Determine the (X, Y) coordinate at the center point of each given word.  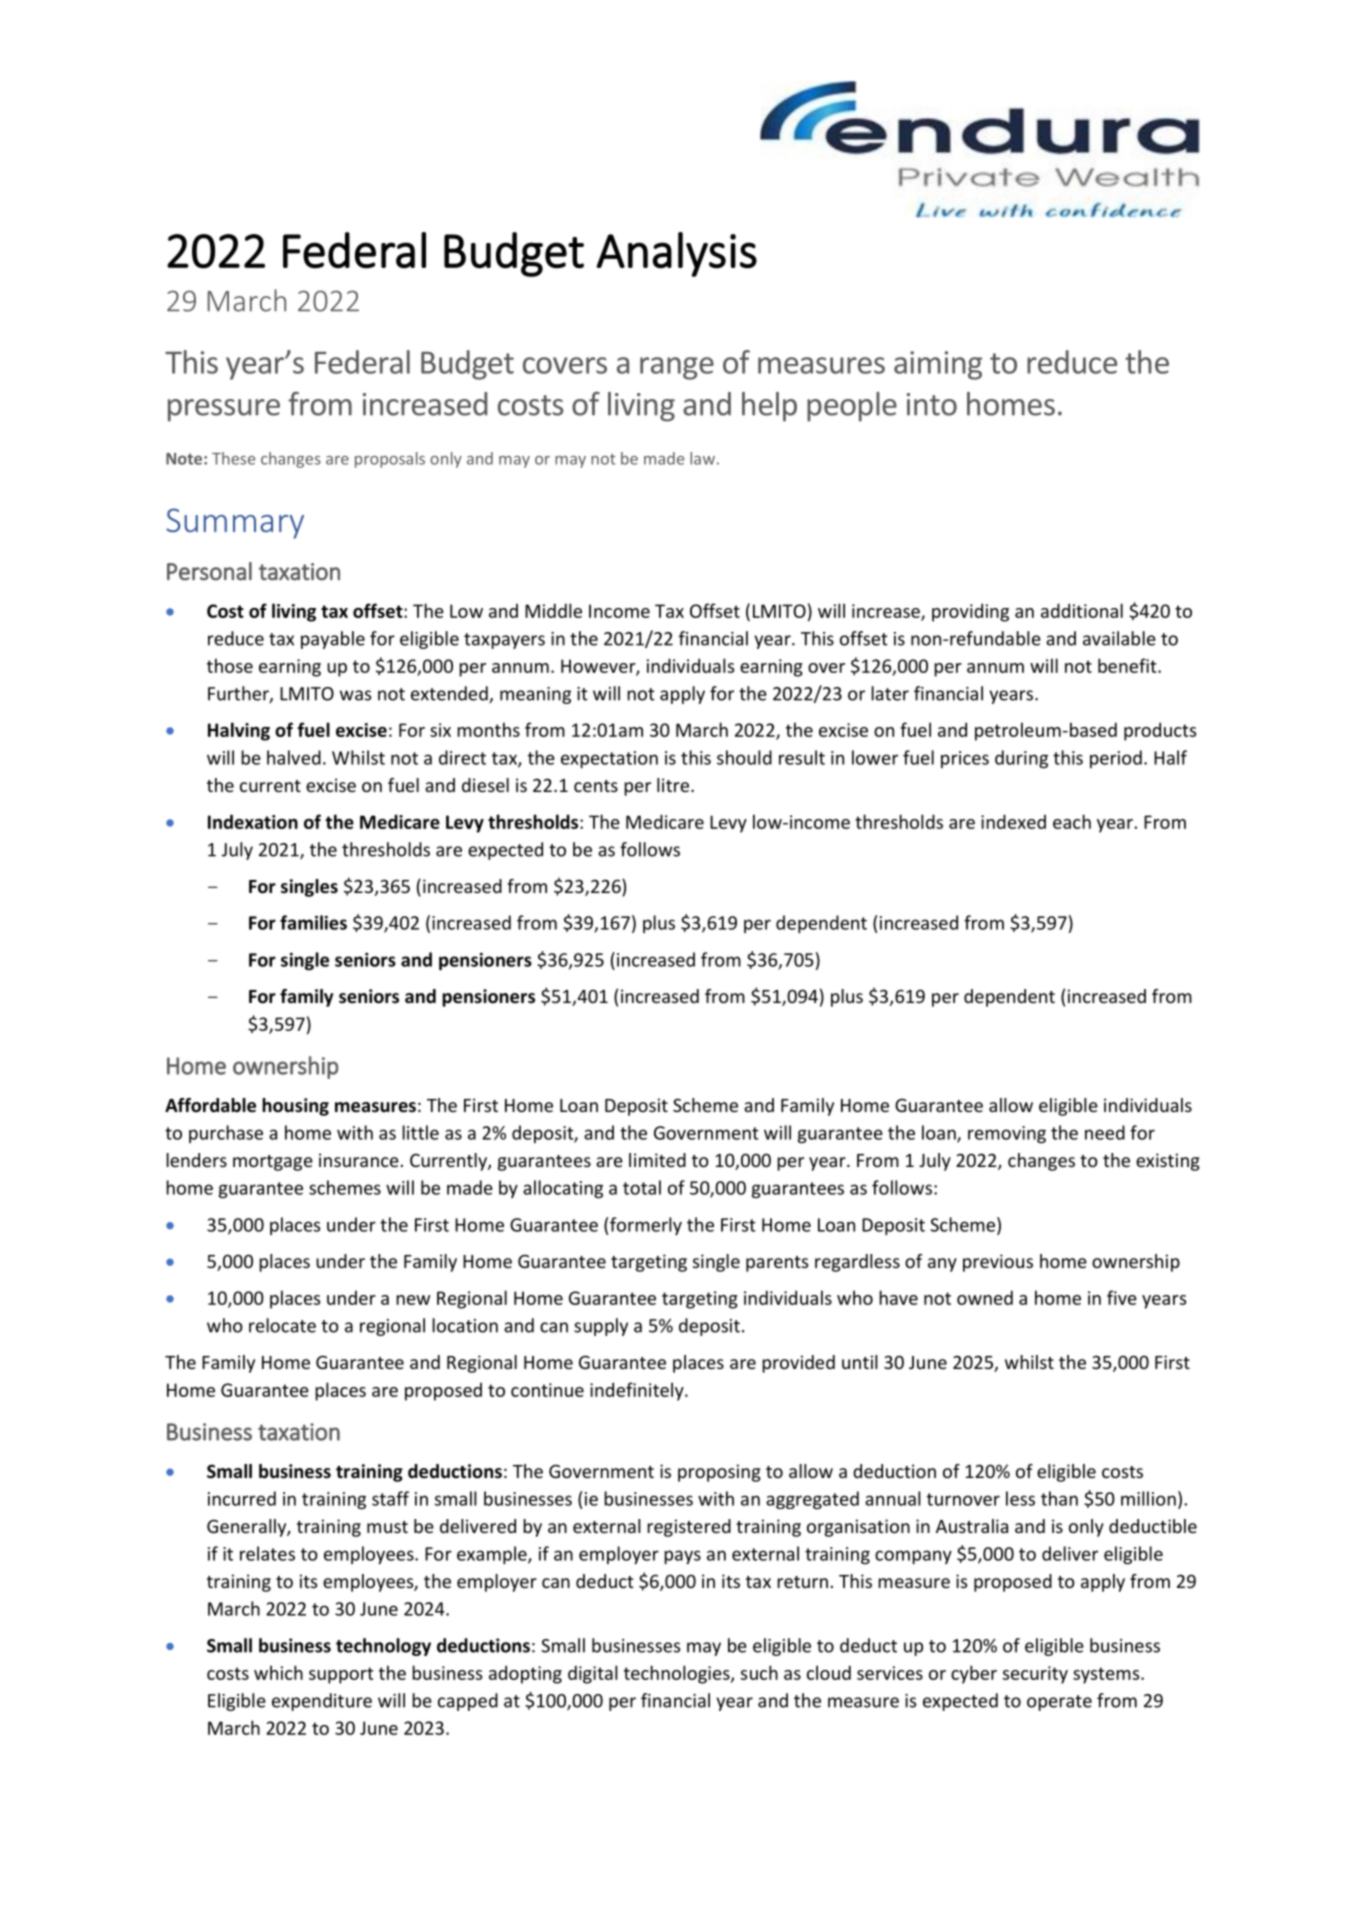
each (1072, 821)
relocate (282, 1325)
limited (657, 1160)
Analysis (676, 254)
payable (333, 640)
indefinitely (638, 1391)
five (1122, 1297)
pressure (224, 410)
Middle (553, 610)
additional (1082, 610)
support (341, 1675)
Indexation (253, 821)
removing (1007, 1134)
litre (673, 785)
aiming (938, 365)
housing (295, 1107)
